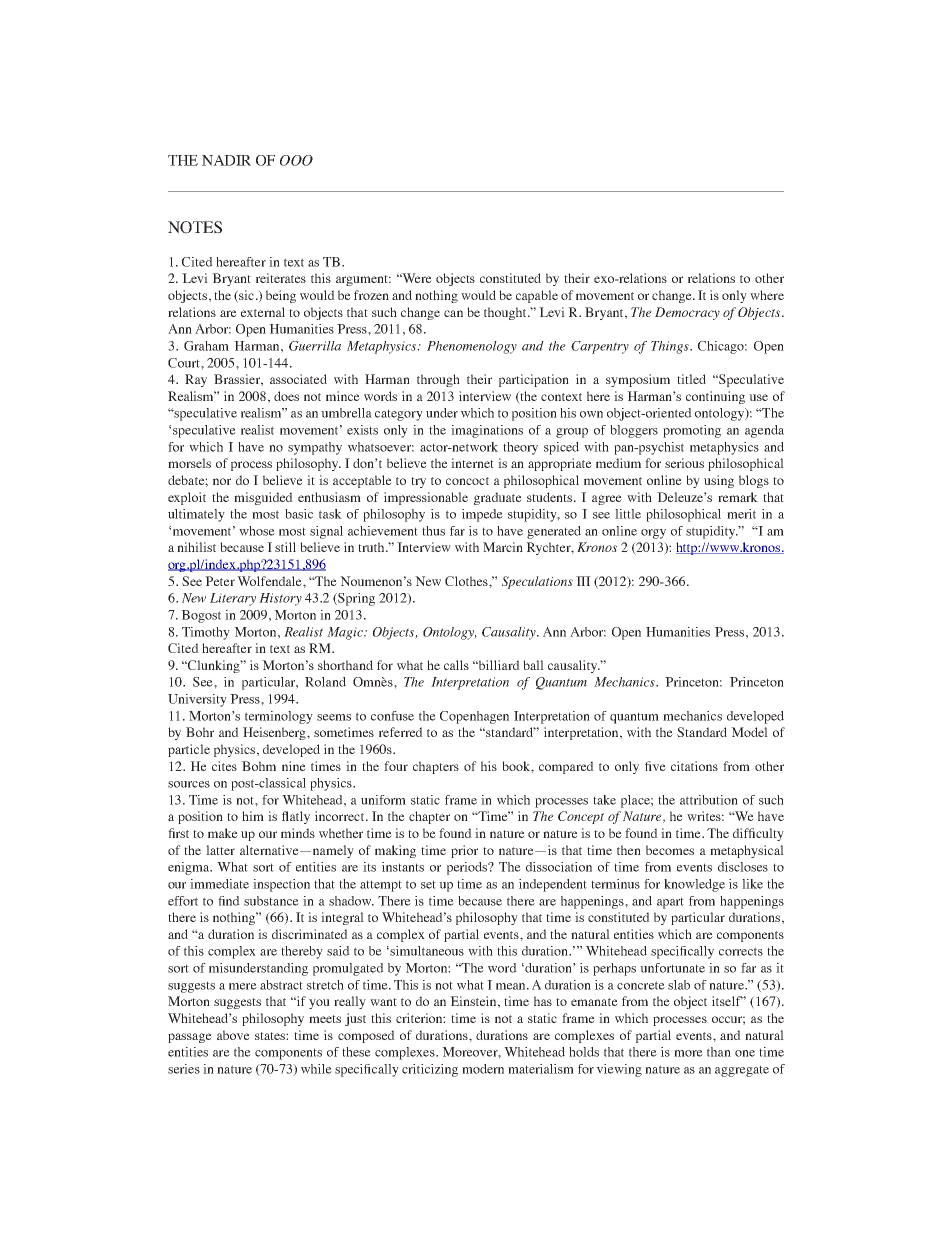 This screenshot has width=952, height=1233. Describe the element at coordinates (233, 599) in the screenshot. I see `Literary` at that location.
